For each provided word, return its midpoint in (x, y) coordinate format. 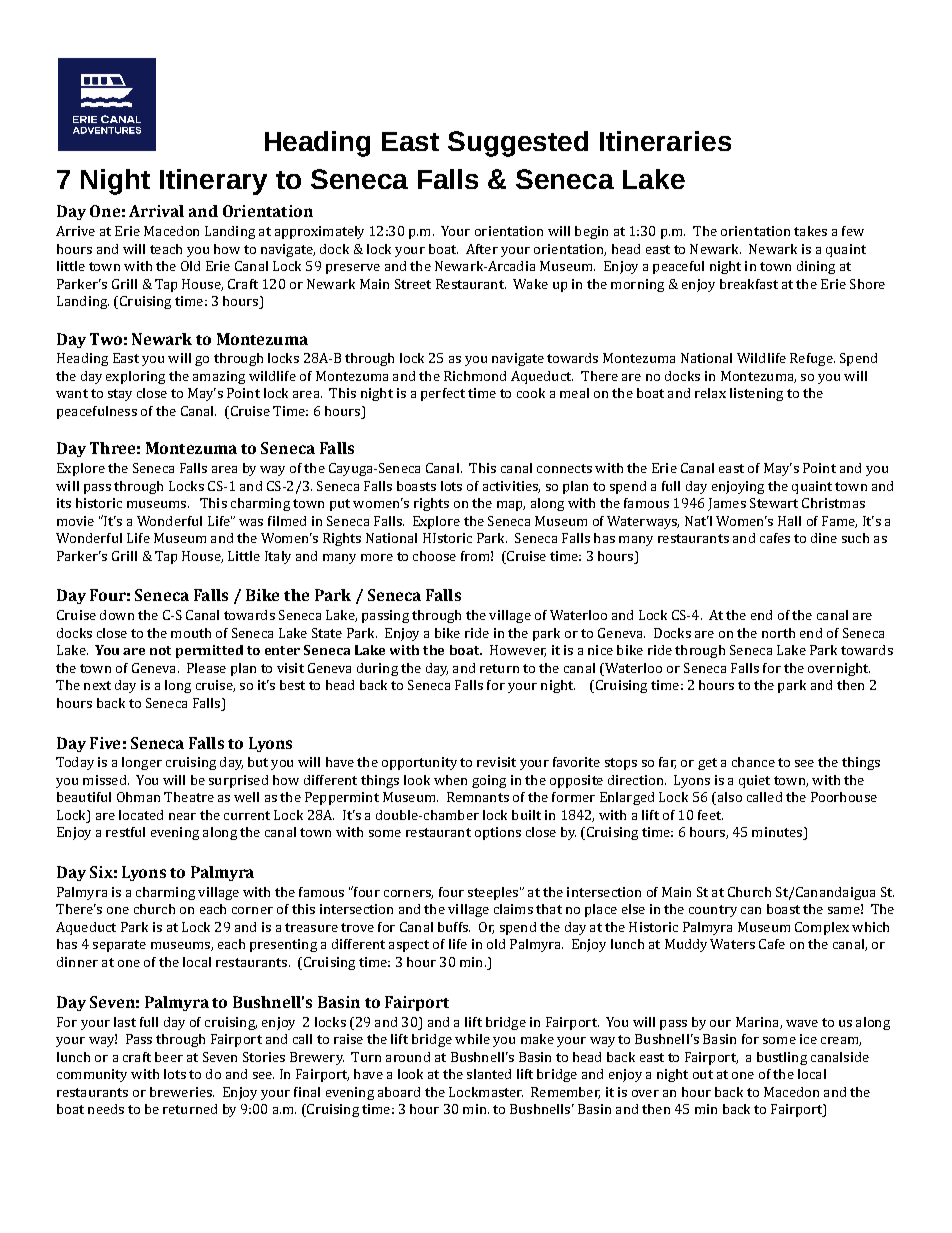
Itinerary (213, 182)
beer (169, 1057)
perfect (443, 394)
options (498, 833)
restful (125, 832)
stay (120, 395)
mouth (191, 633)
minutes (778, 833)
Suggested (518, 144)
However (518, 651)
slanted (489, 1074)
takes (810, 231)
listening (756, 394)
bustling (782, 1058)
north (778, 633)
